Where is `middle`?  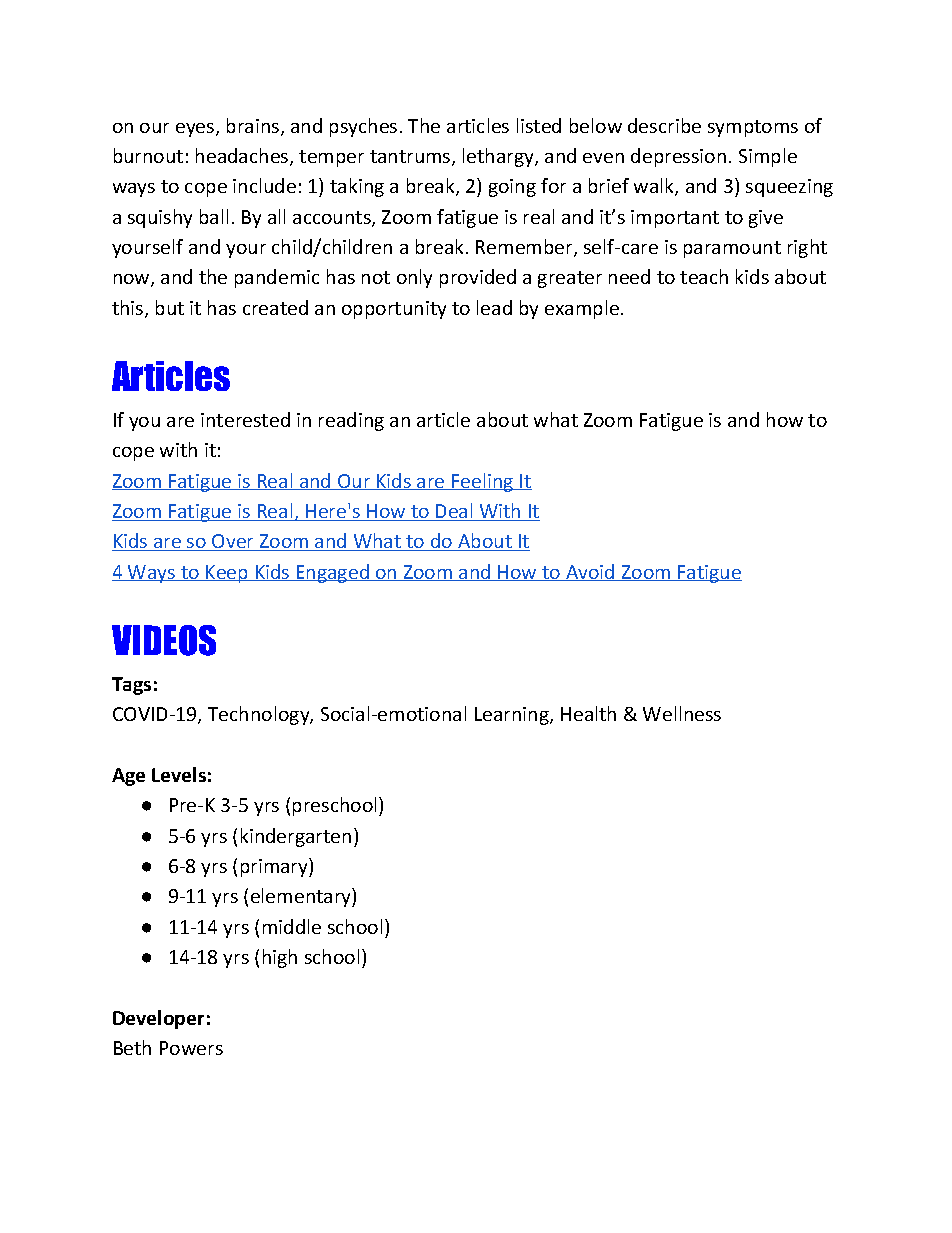
middle is located at coordinates (292, 926).
